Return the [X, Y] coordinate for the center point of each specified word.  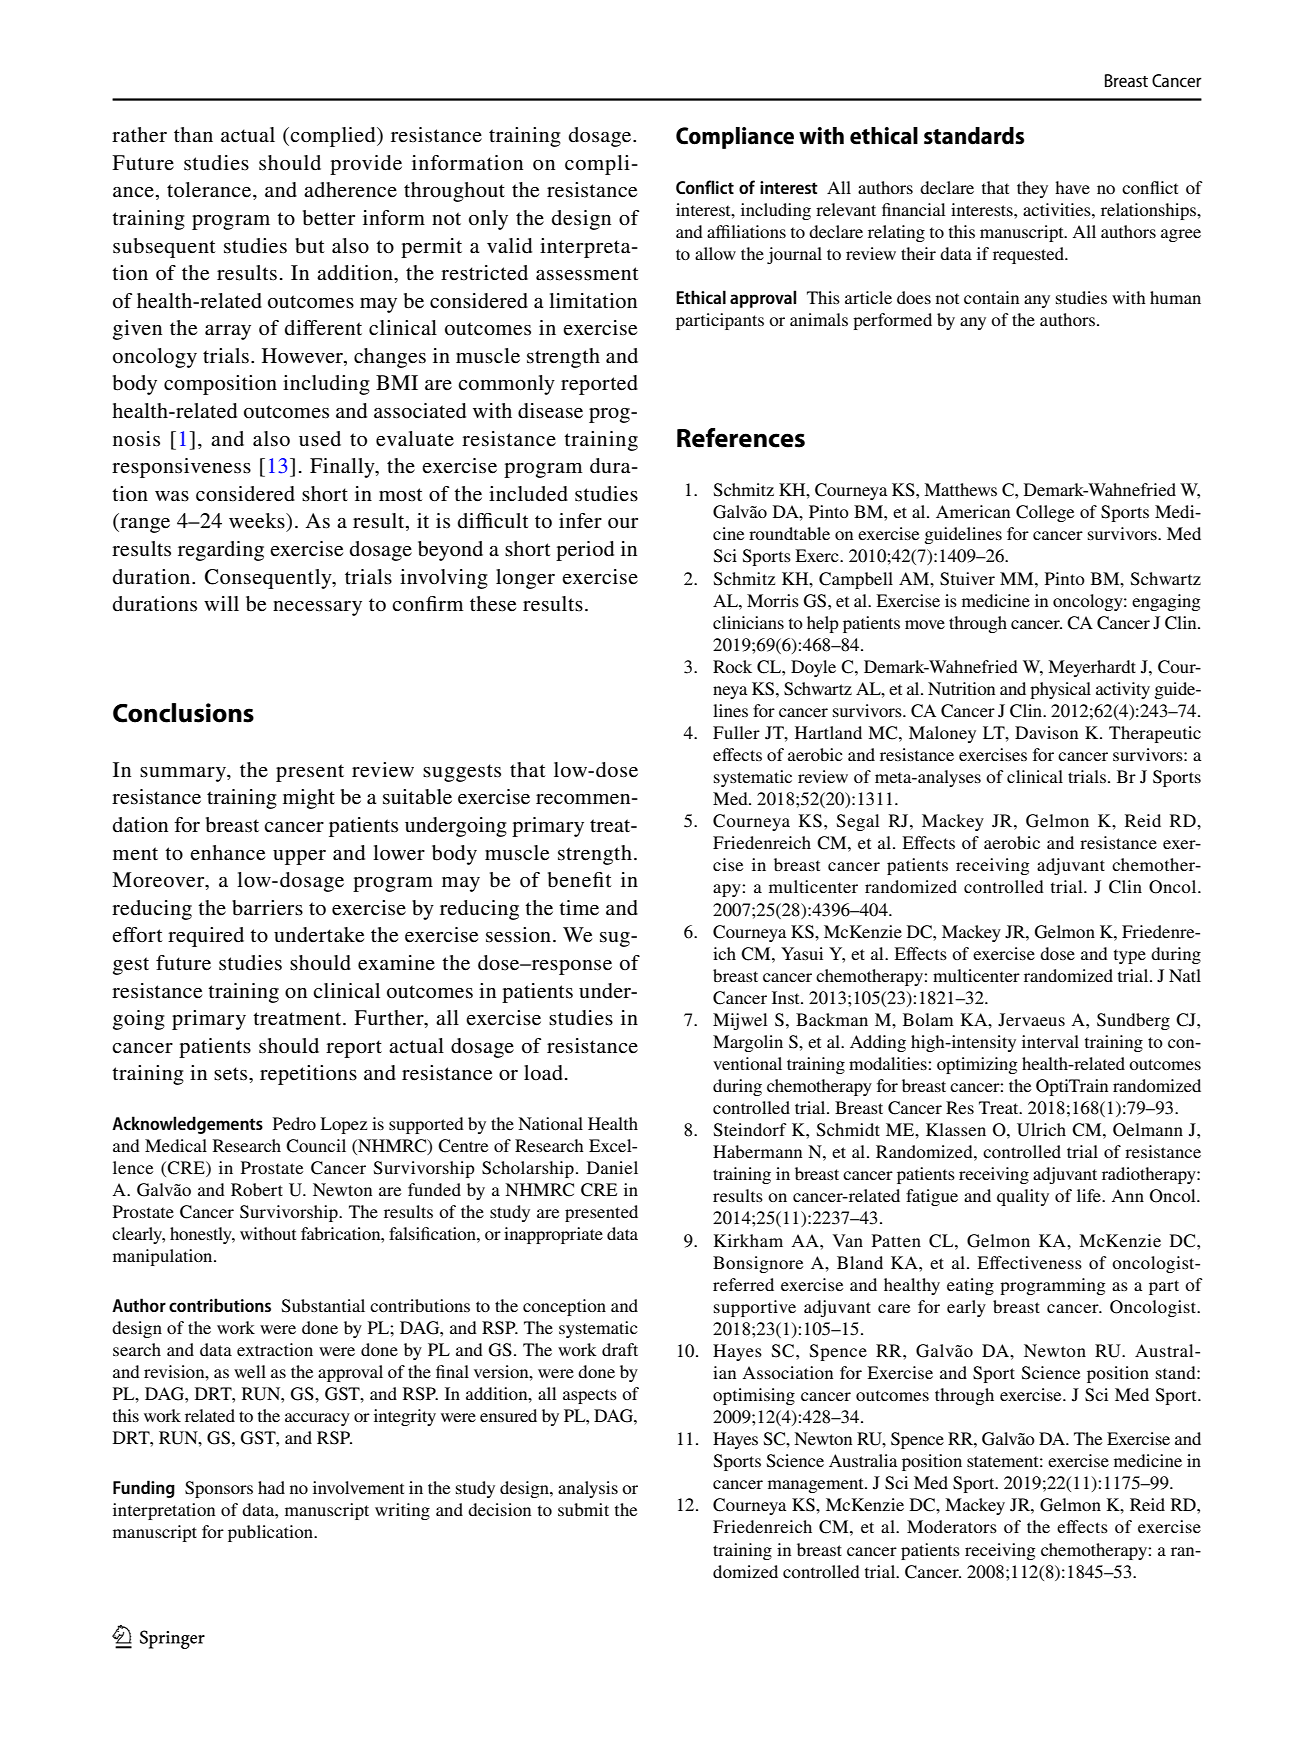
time [579, 908]
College [1045, 513]
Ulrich [1041, 1130]
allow [715, 253]
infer [580, 521]
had [271, 1487]
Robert [257, 1189]
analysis [588, 1489]
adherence [350, 189]
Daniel [612, 1167]
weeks [258, 521]
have [1072, 187]
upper [299, 857]
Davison [1046, 732]
